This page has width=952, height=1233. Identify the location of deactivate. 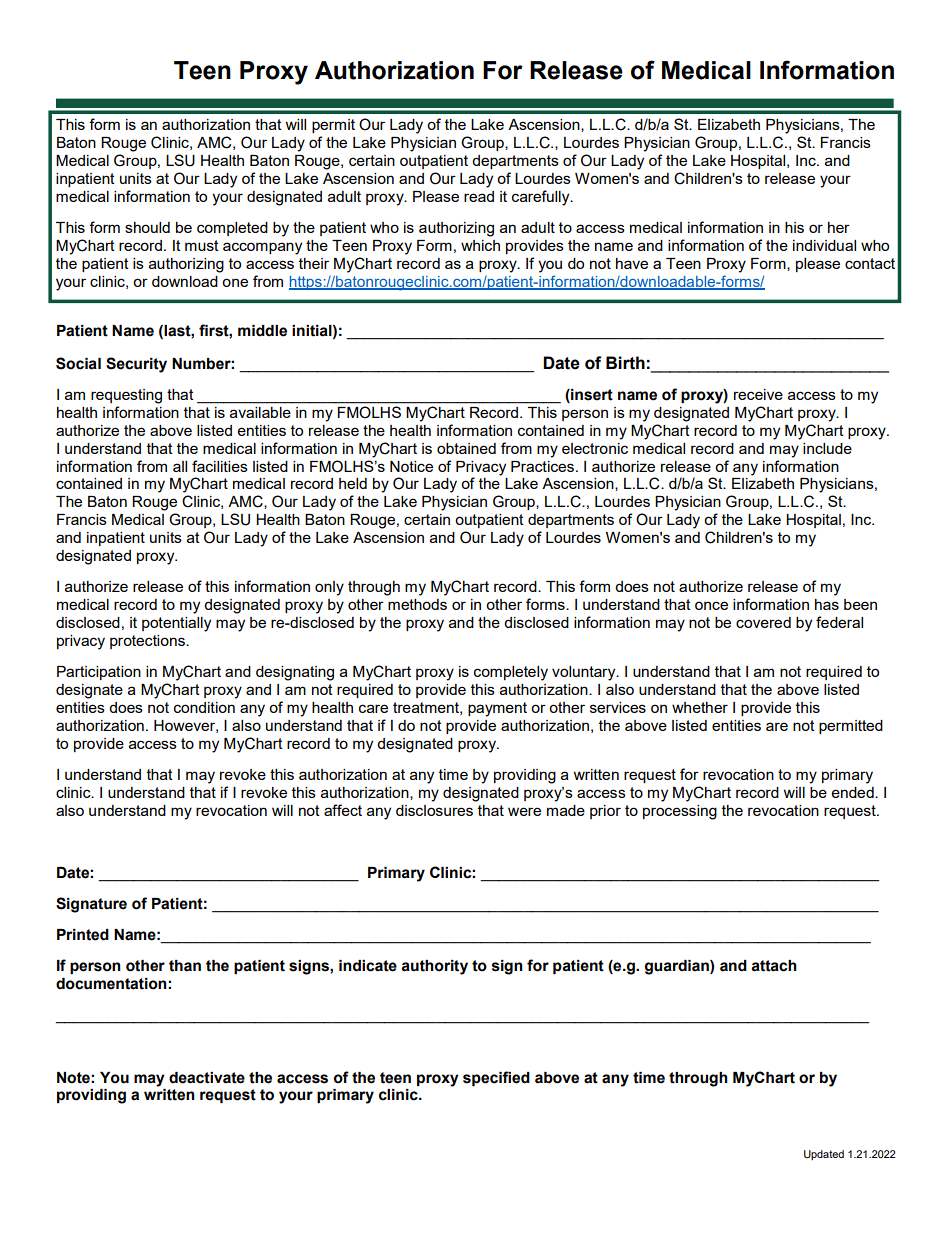
(207, 1078).
